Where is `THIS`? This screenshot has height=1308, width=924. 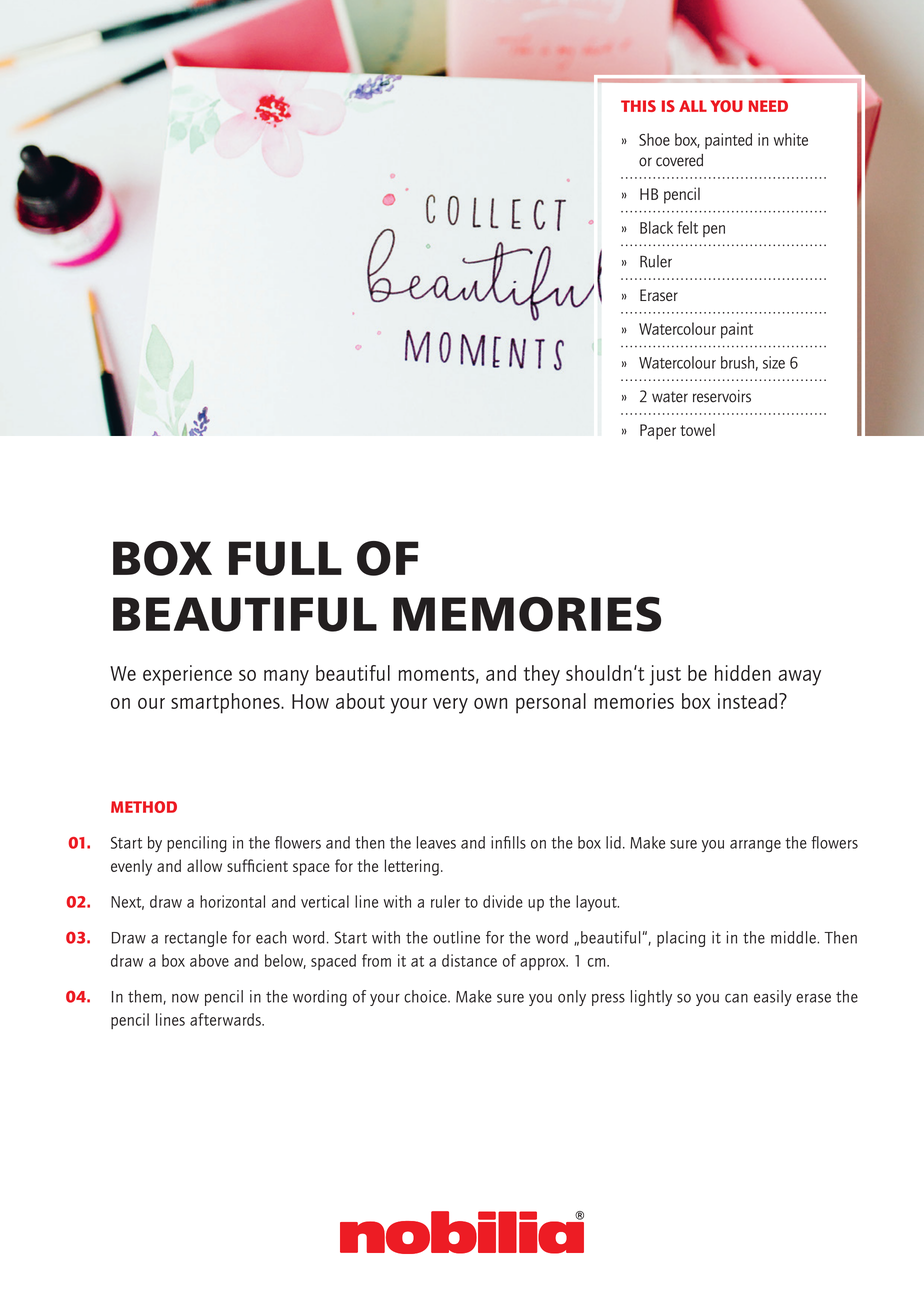 THIS is located at coordinates (638, 106).
